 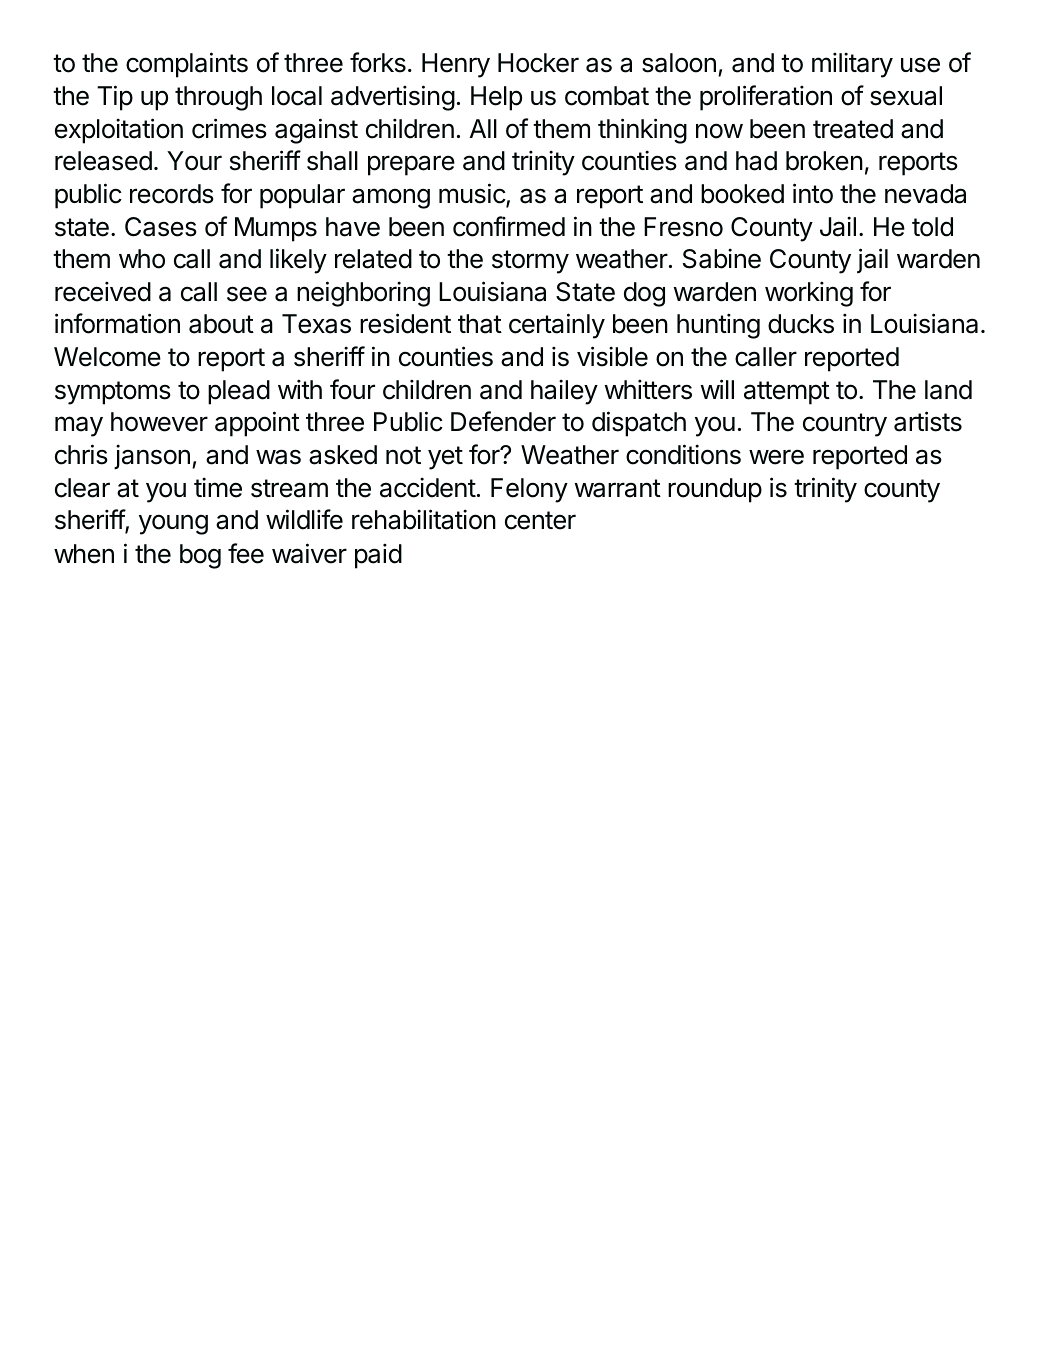 What do you see at coordinates (852, 65) in the page?
I see `military` at bounding box center [852, 65].
